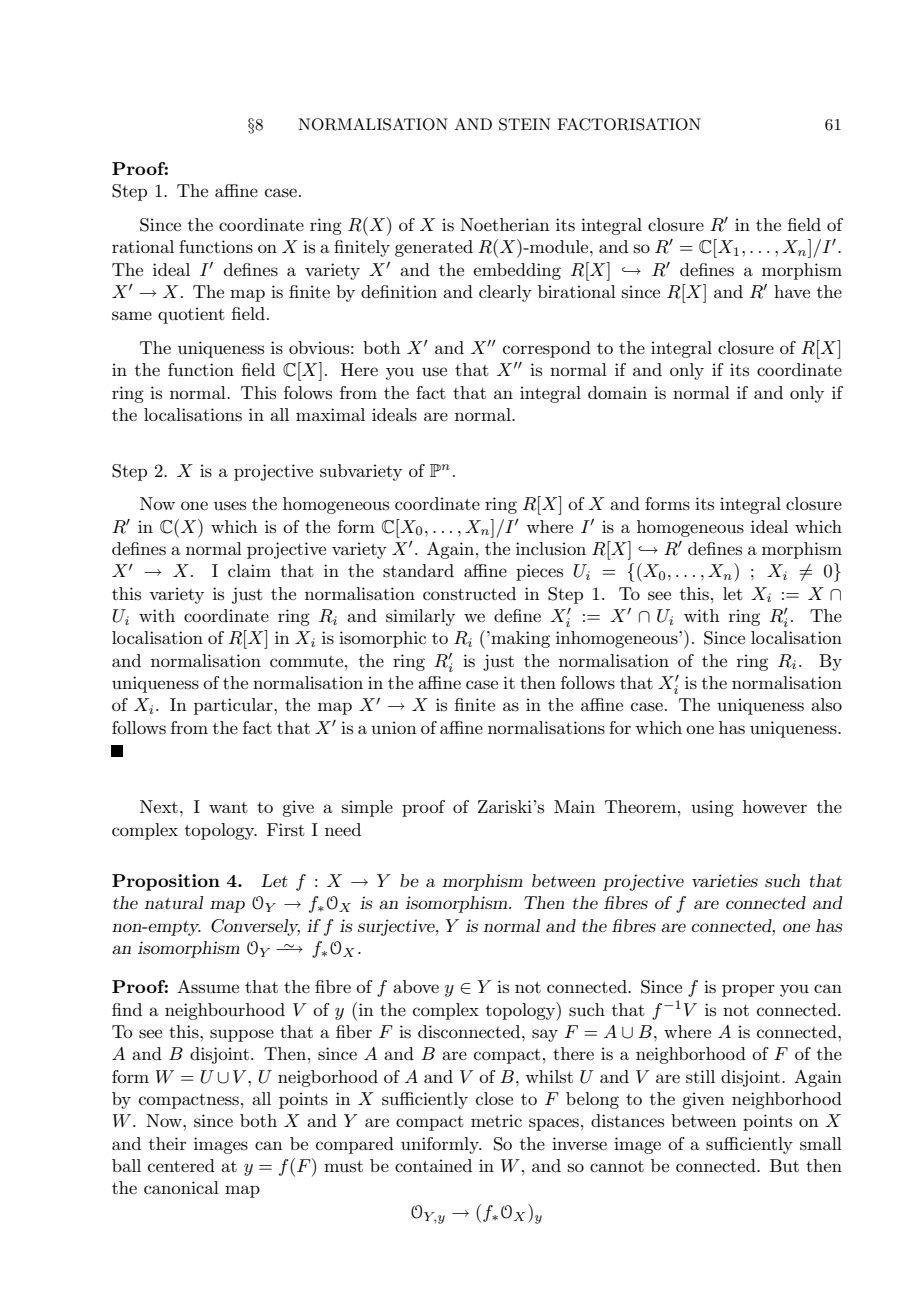 This image has width=924, height=1308. Describe the element at coordinates (132, 316) in the image. I see `same` at that location.
